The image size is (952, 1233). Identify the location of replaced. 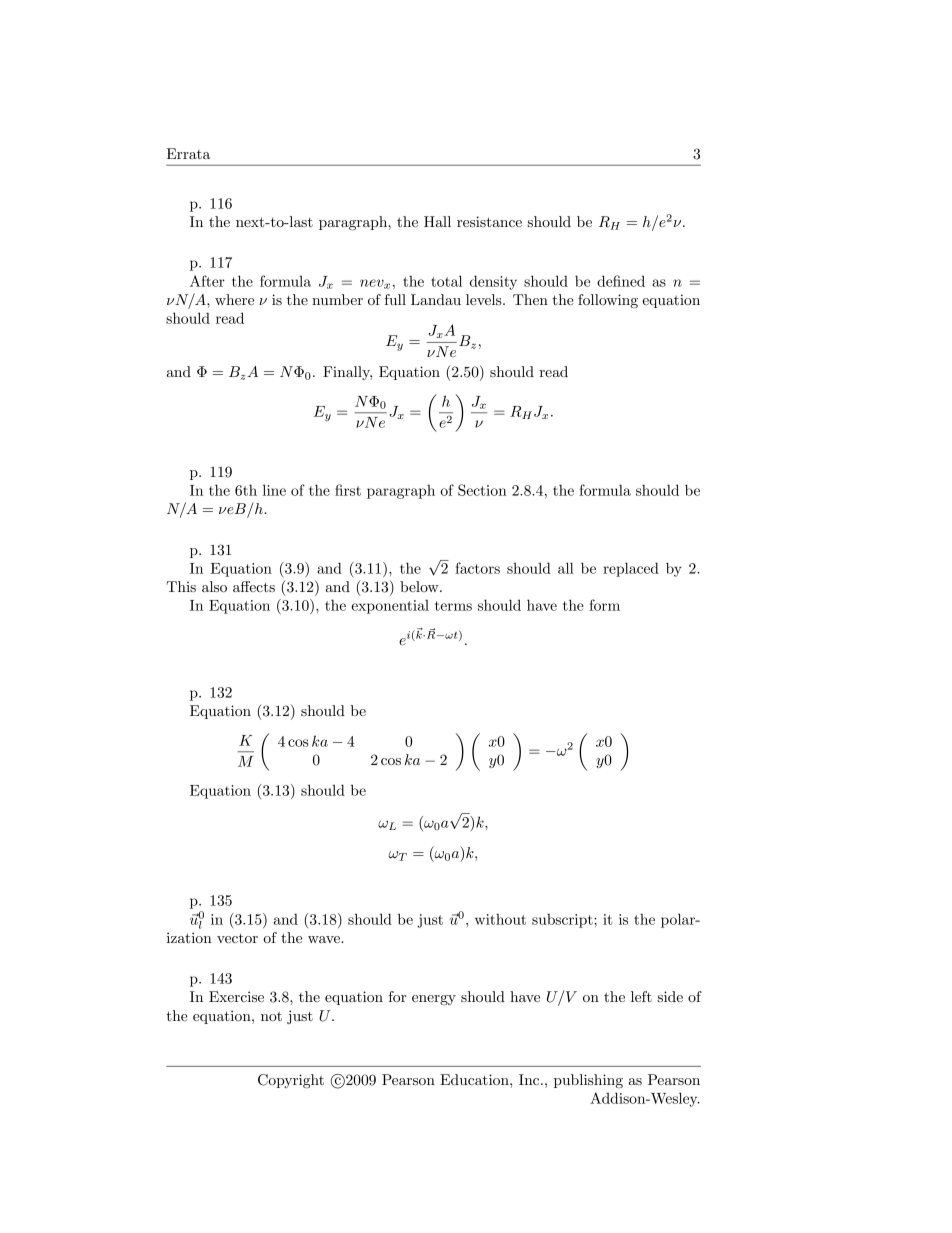
(631, 569).
